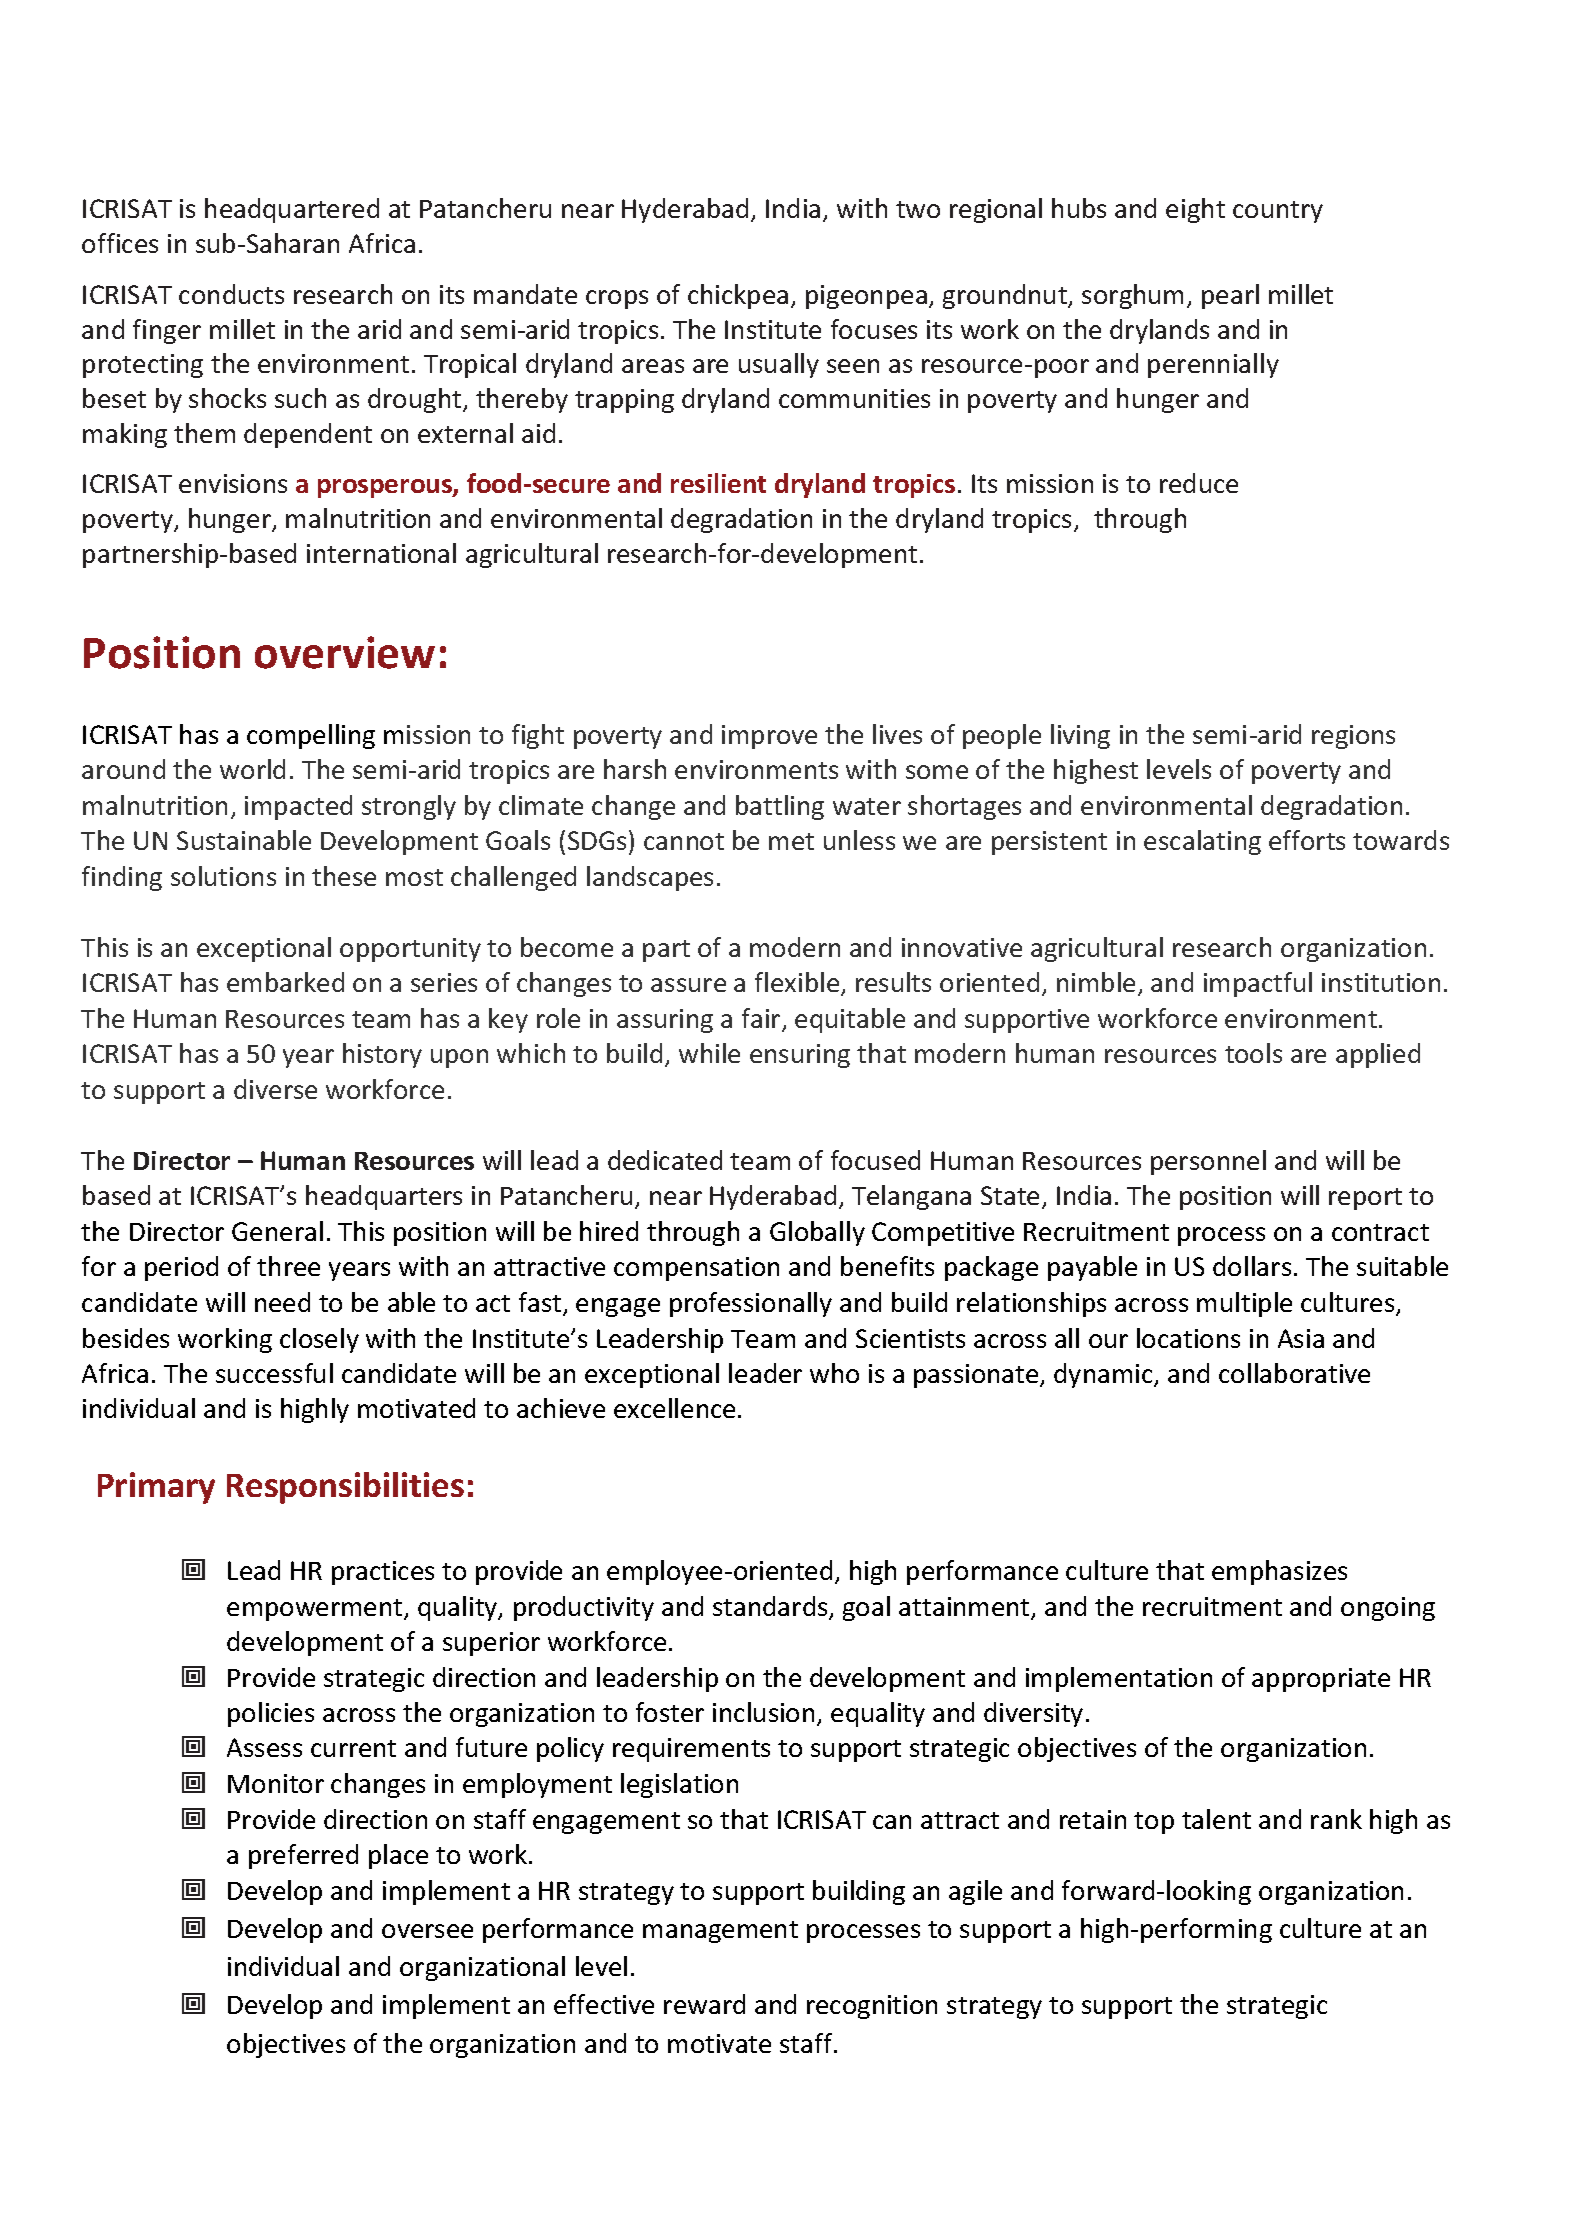  What do you see at coordinates (345, 652) in the image?
I see `overview` at bounding box center [345, 652].
